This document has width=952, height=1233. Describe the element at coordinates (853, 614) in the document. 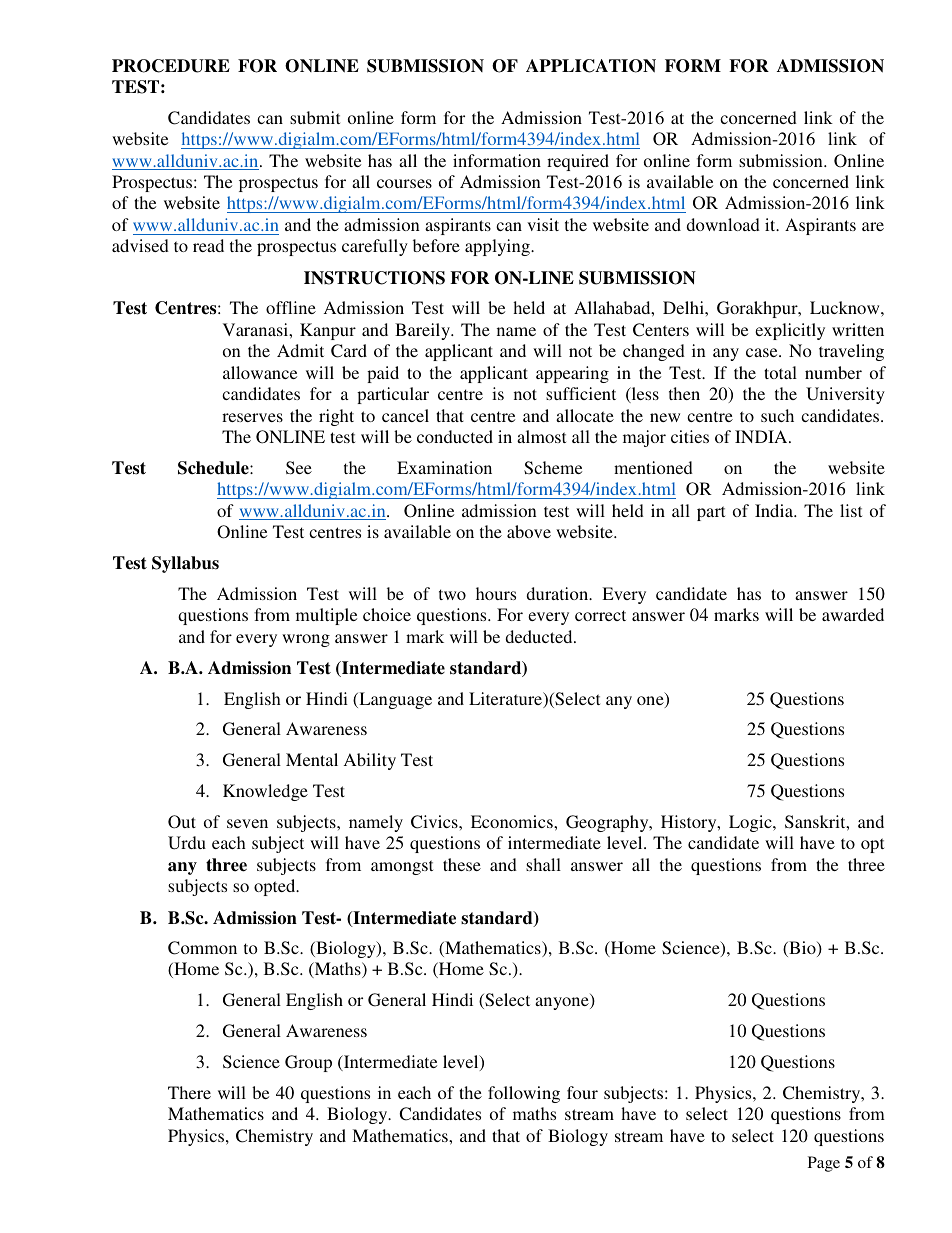

I see `awarded` at that location.
